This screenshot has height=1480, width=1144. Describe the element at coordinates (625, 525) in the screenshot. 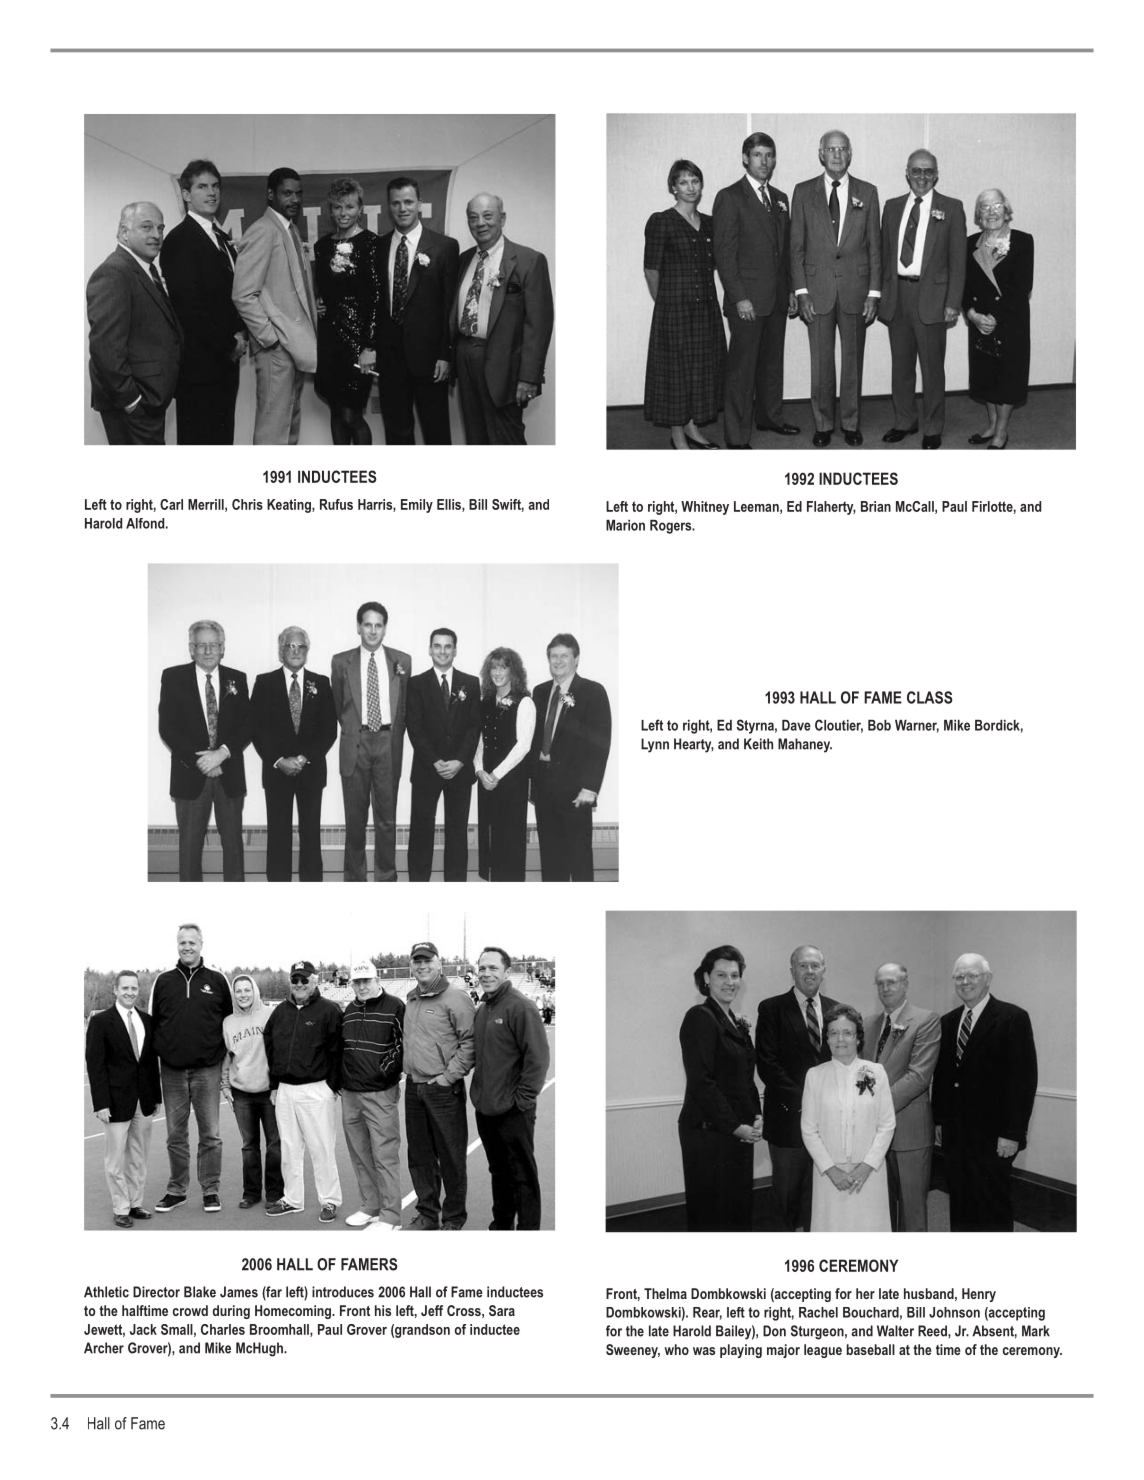

I see `Marion` at that location.
